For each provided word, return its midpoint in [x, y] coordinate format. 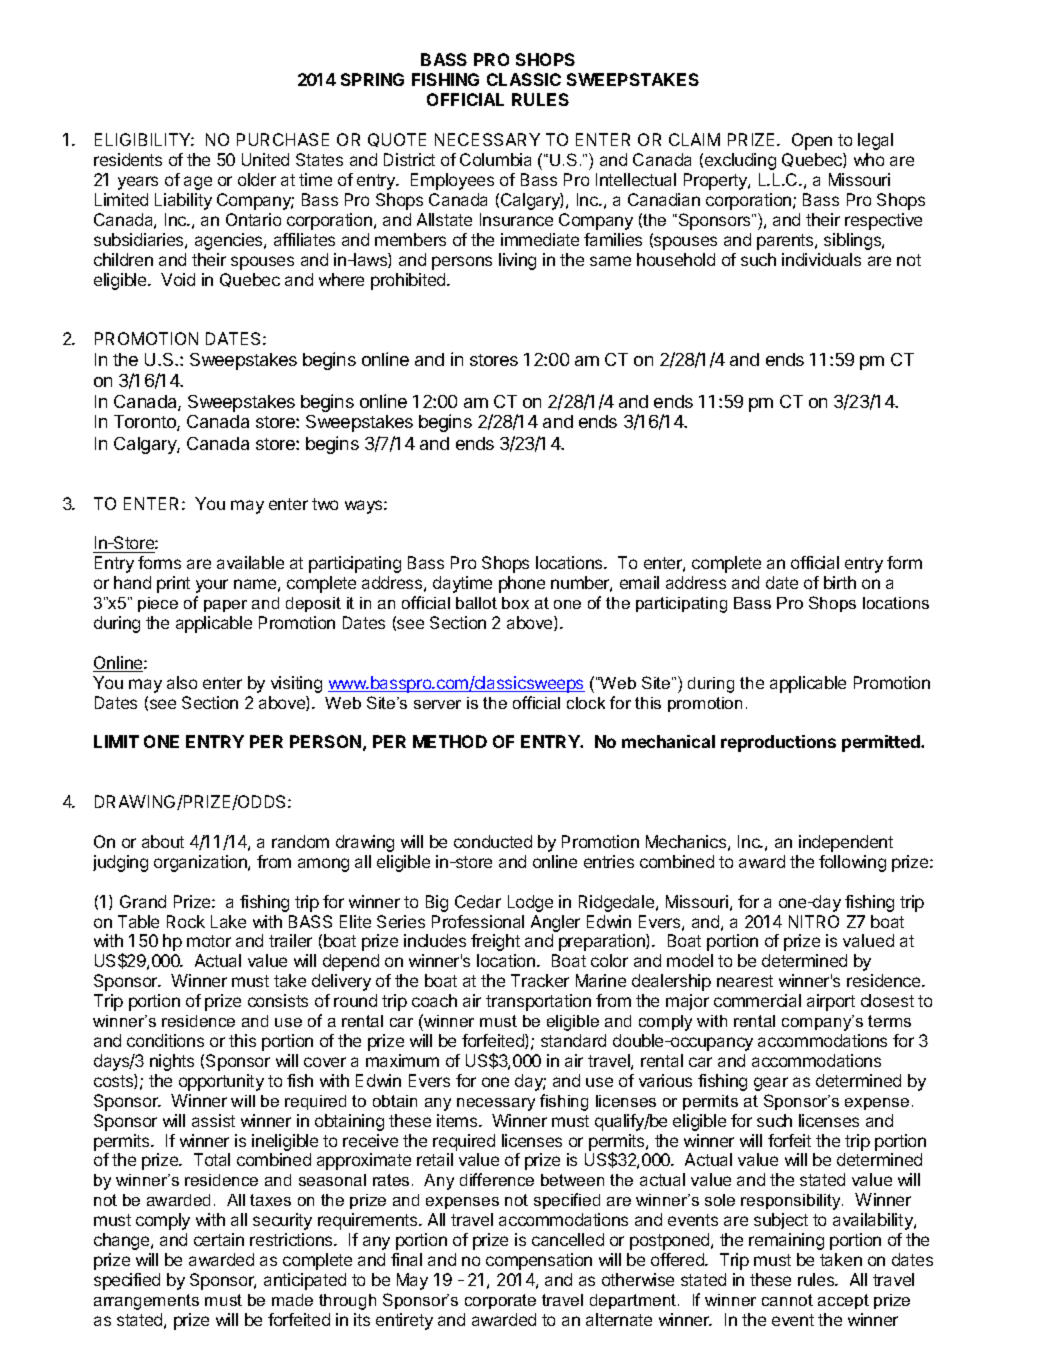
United [265, 159]
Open [812, 141]
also [182, 682]
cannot [787, 1300]
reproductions [778, 743]
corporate [500, 1301]
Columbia [495, 159]
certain [219, 1239]
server [437, 704]
